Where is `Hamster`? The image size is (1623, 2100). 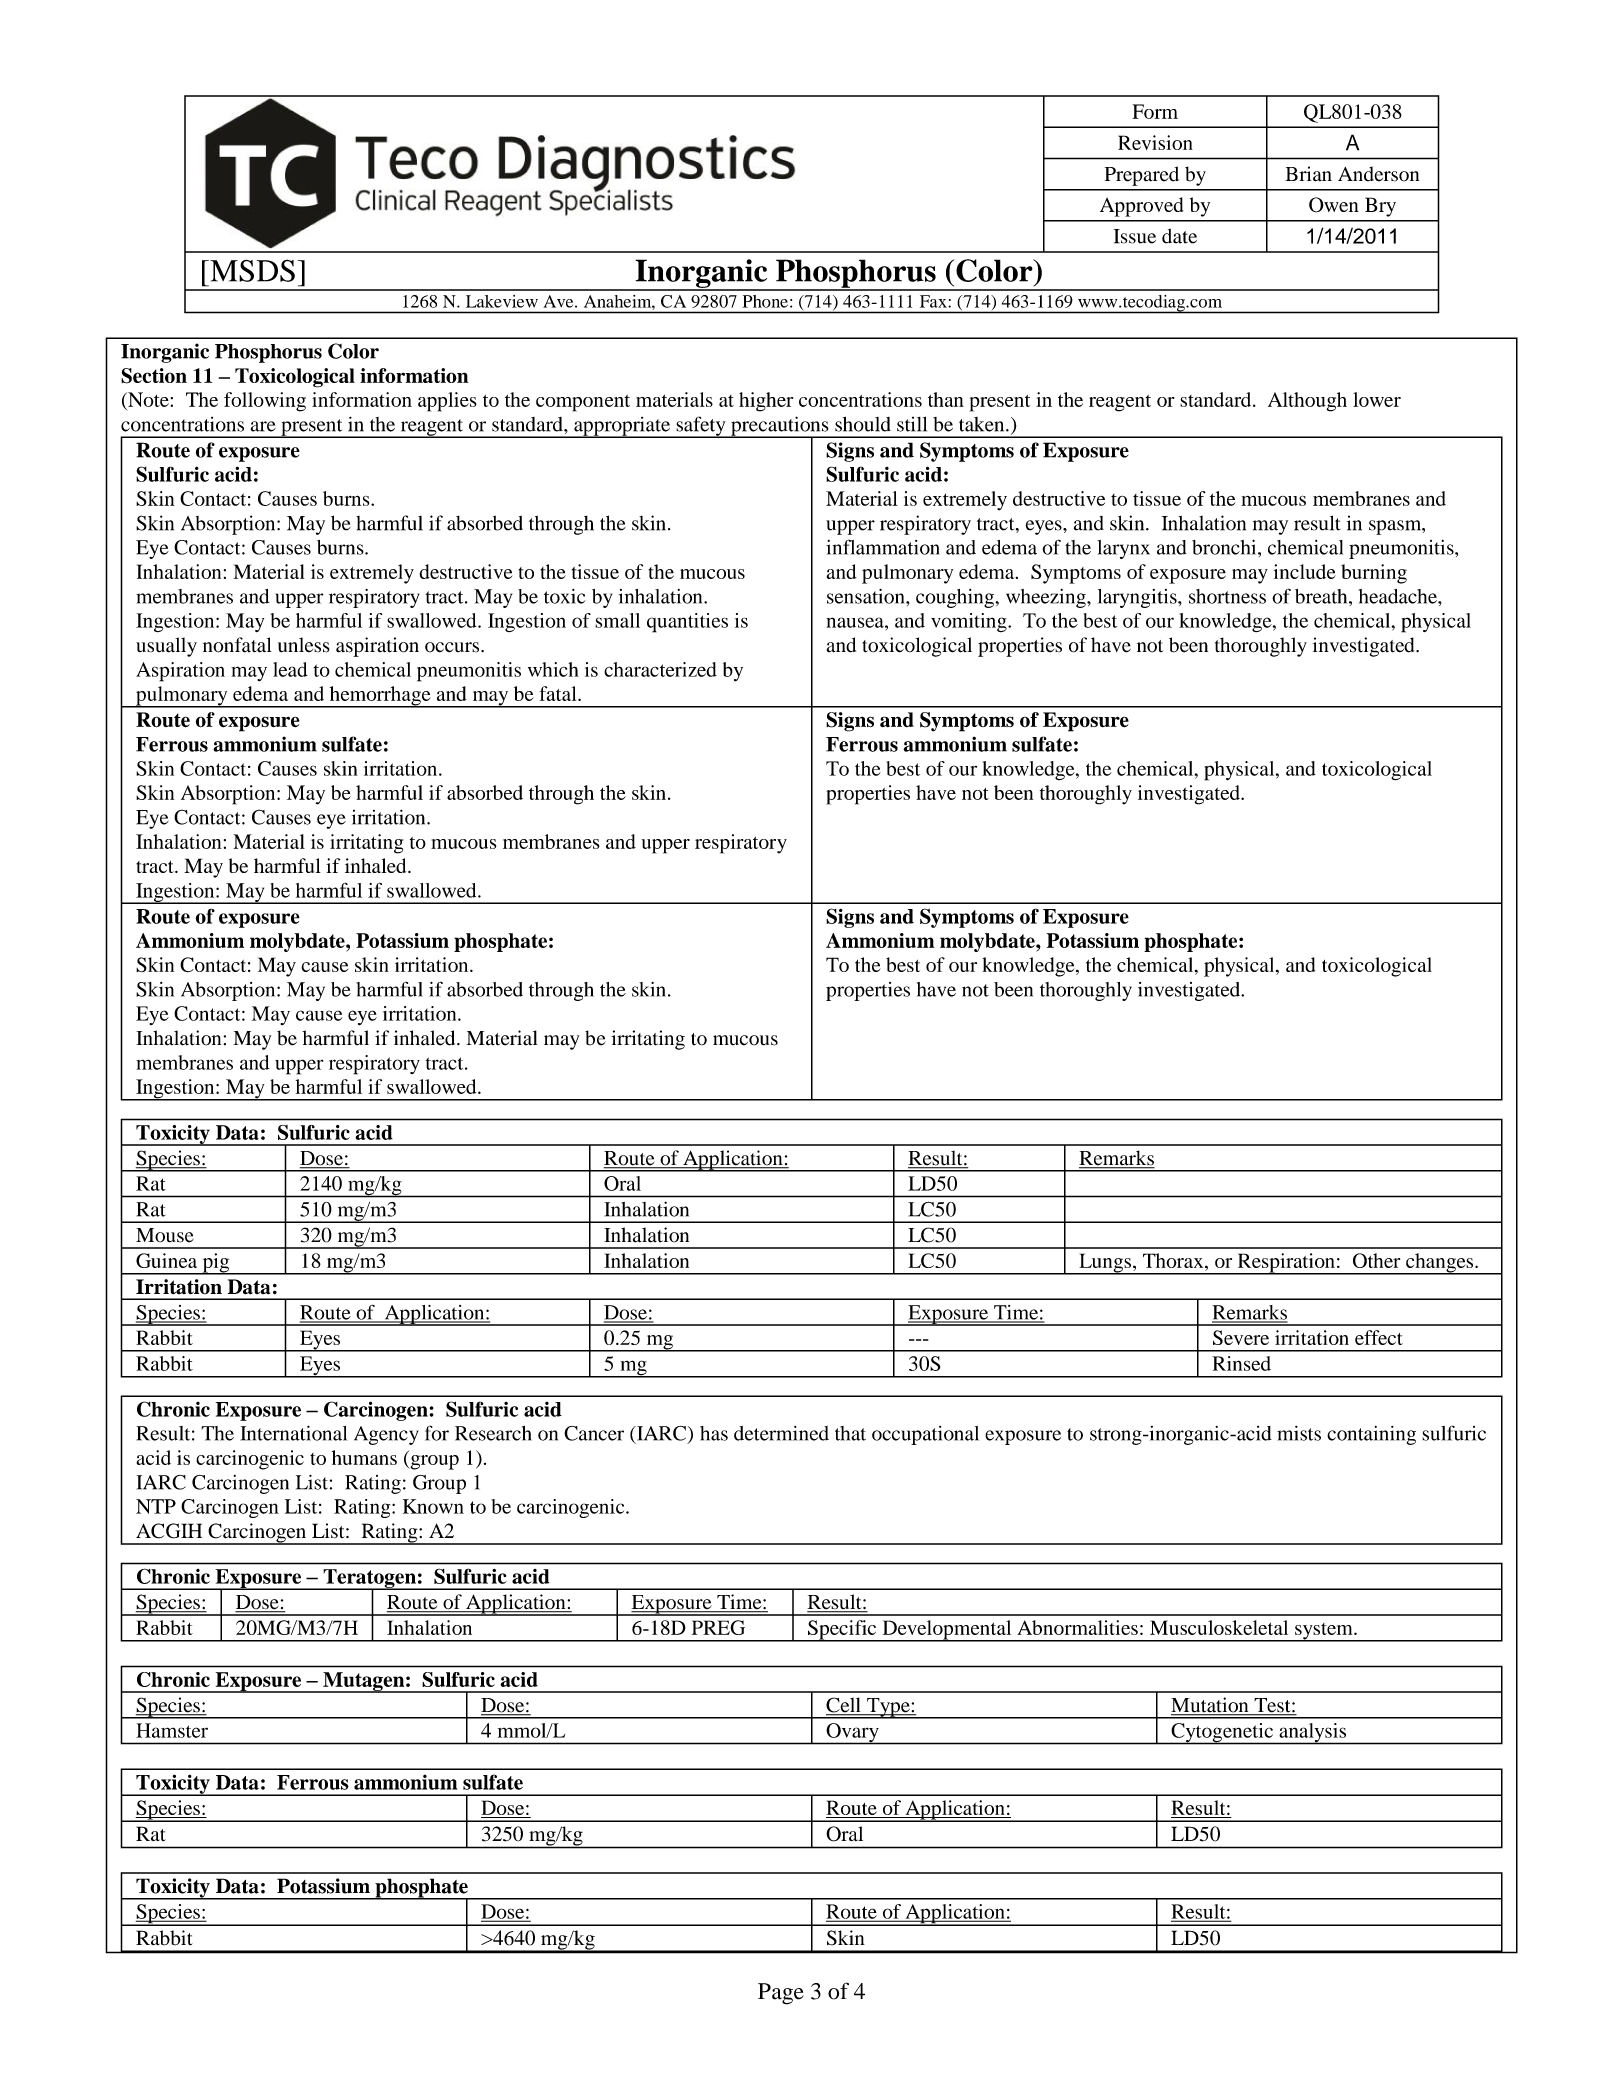
Hamster is located at coordinates (172, 1730).
